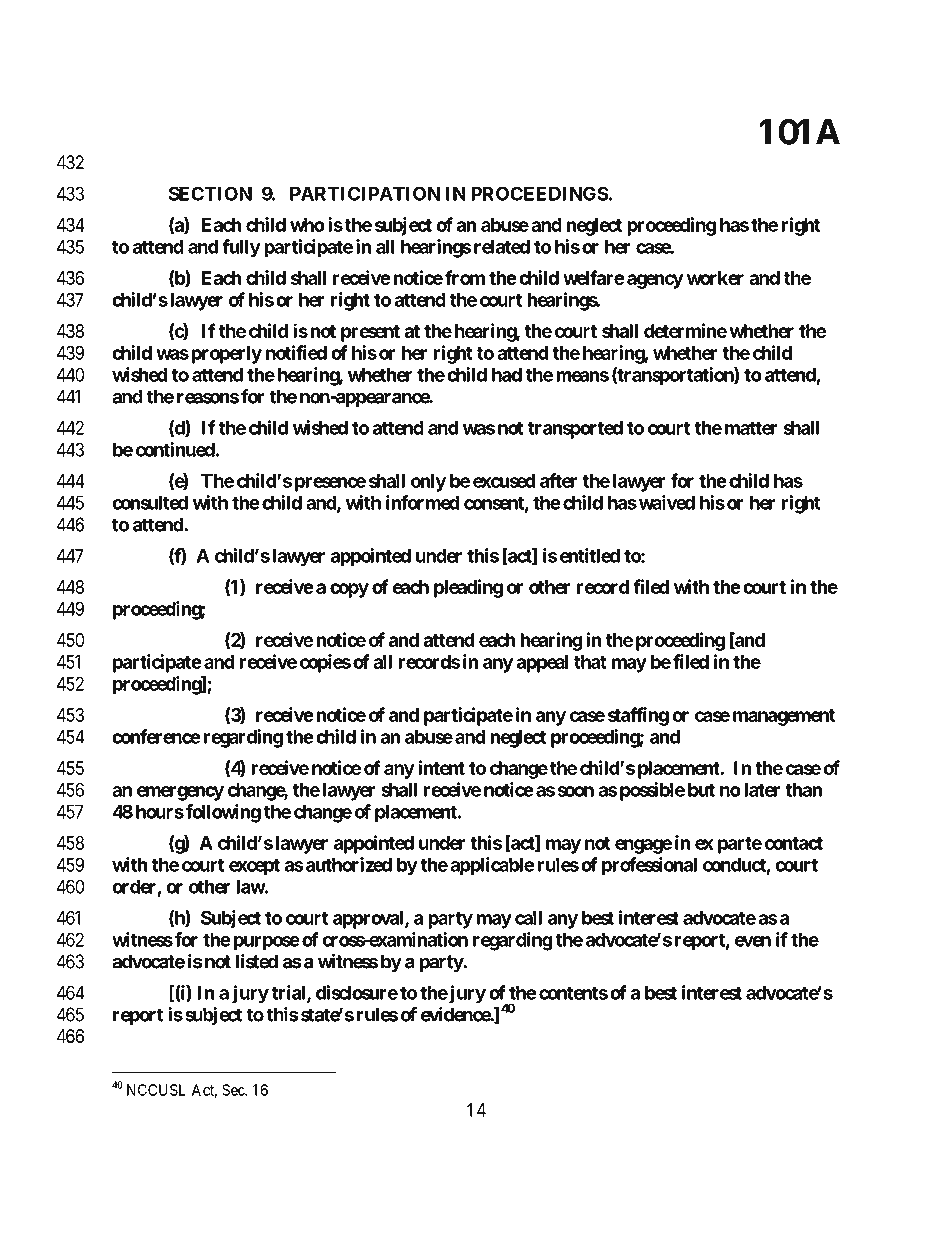  Describe the element at coordinates (542, 664) in the screenshot. I see `appeal` at that location.
